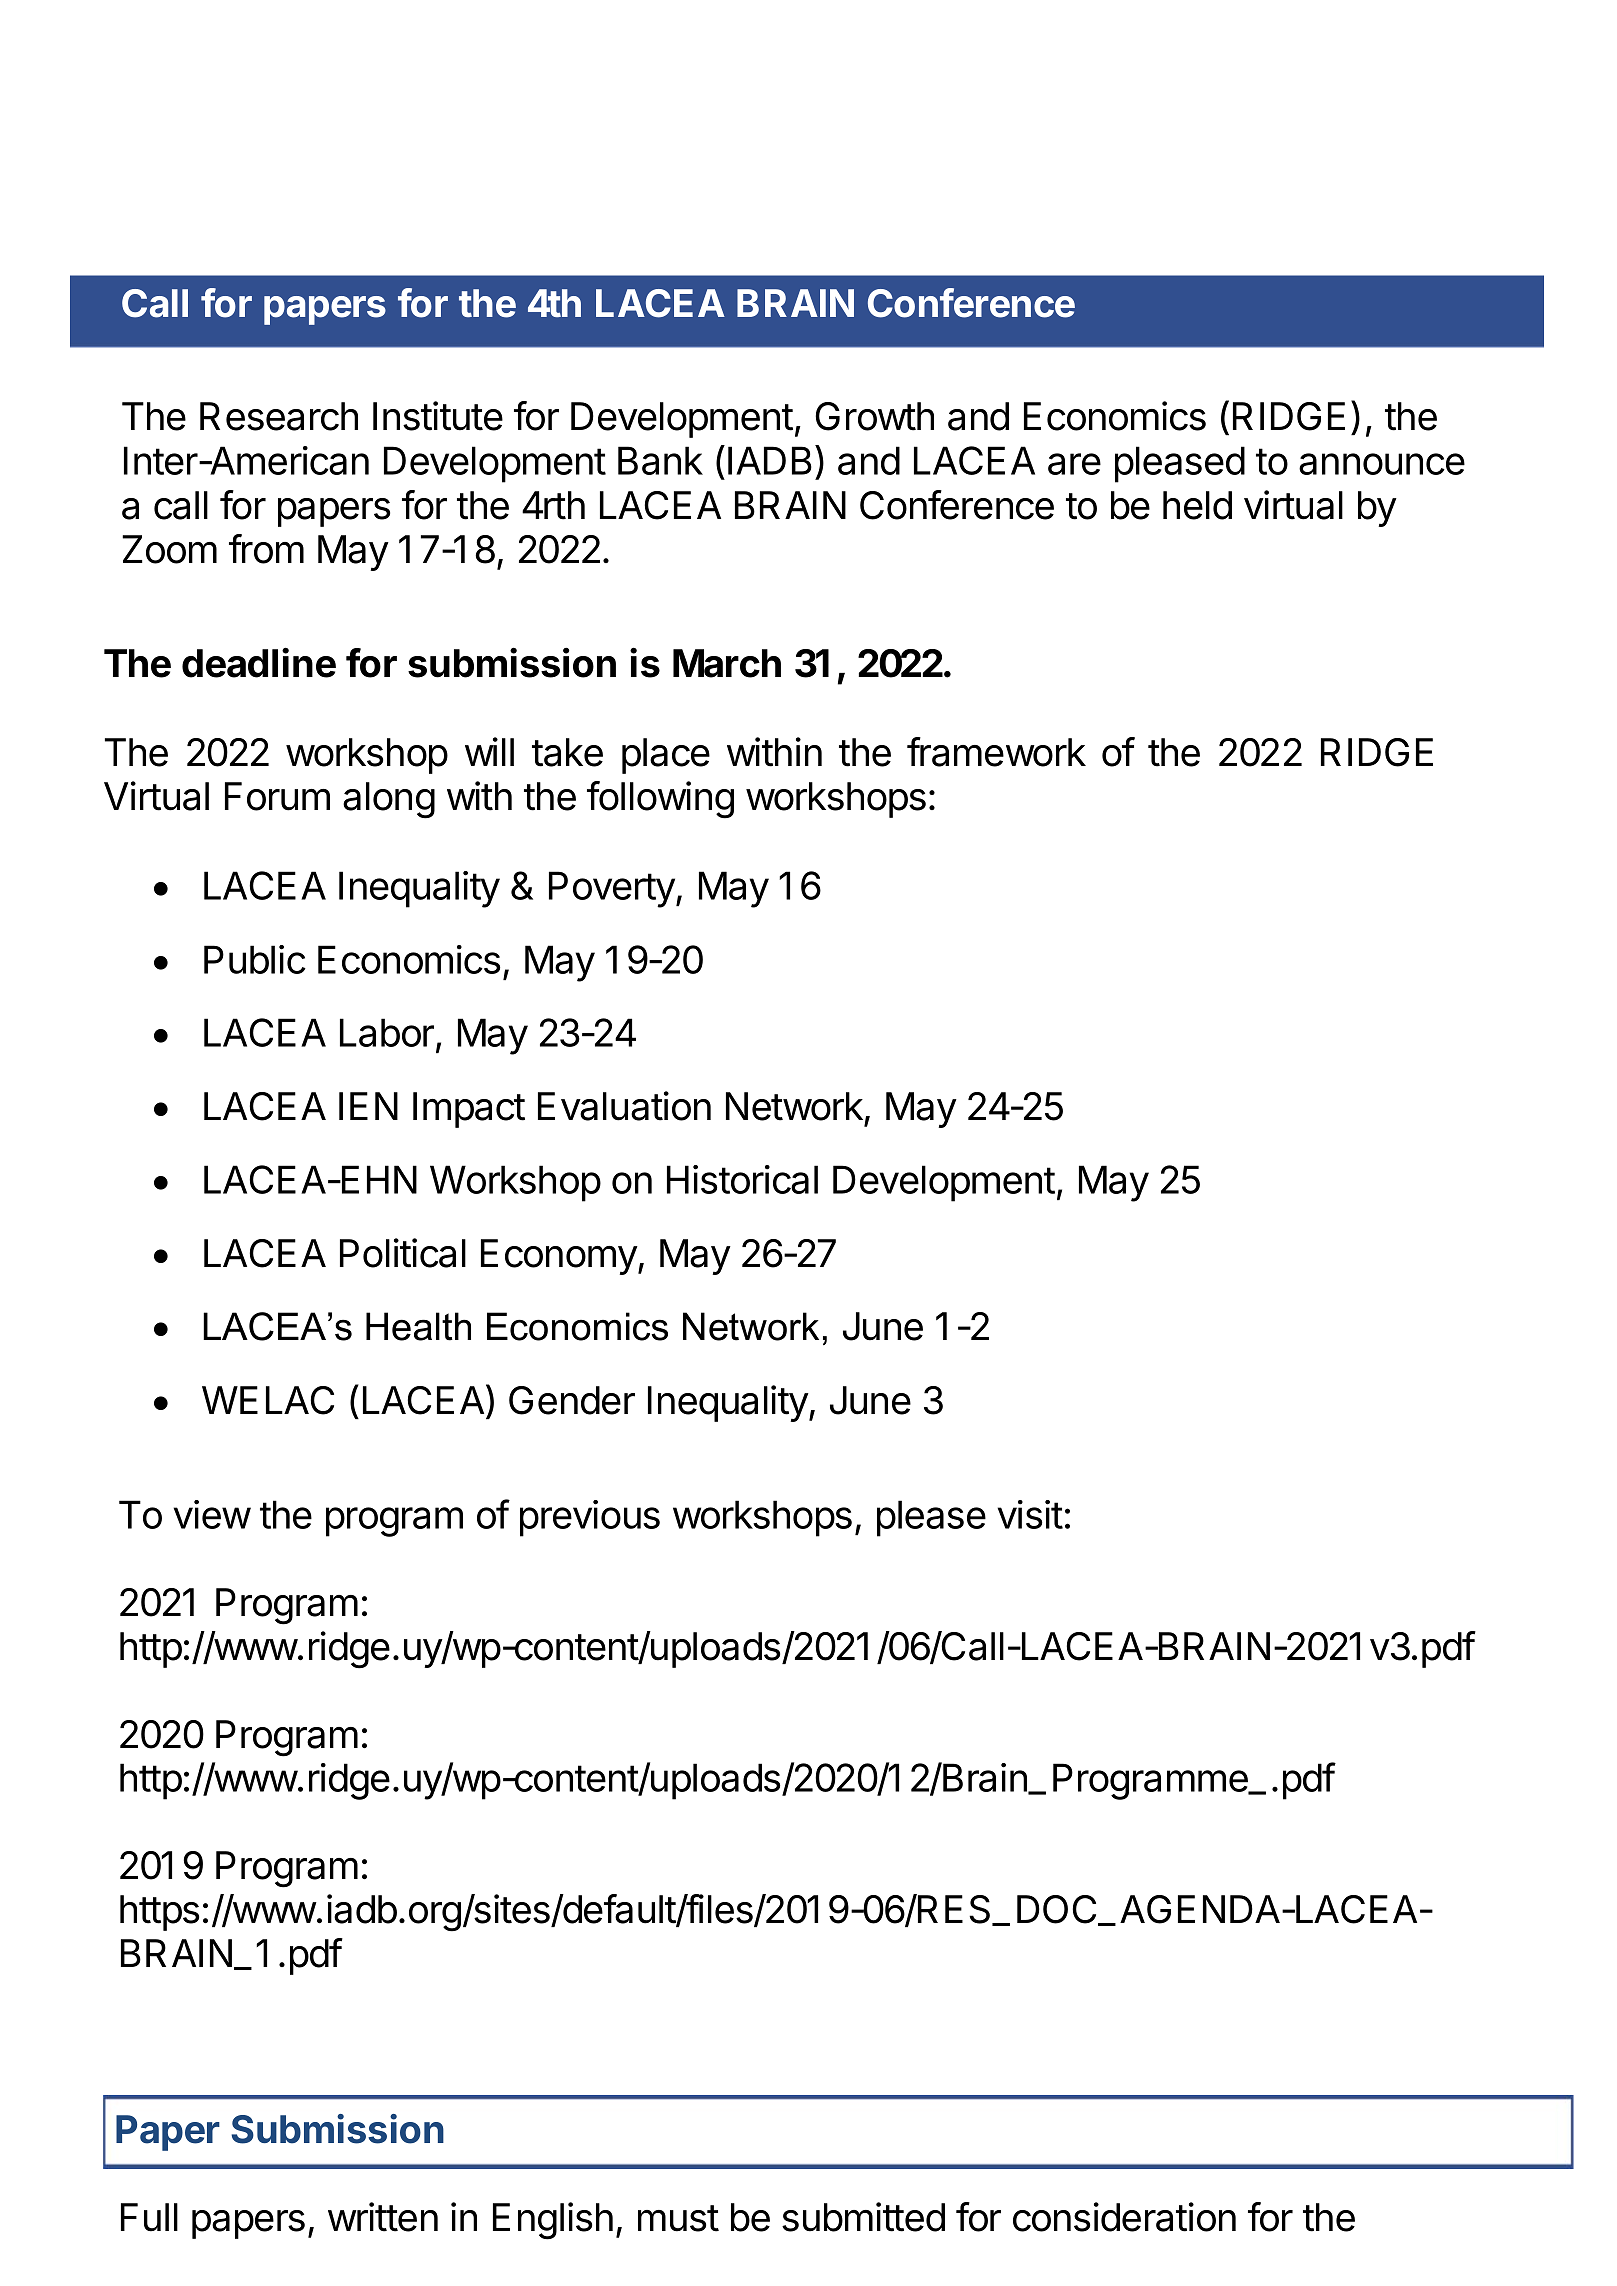 The height and width of the document is (2286, 1617). Describe the element at coordinates (996, 752) in the document. I see `framework` at that location.
